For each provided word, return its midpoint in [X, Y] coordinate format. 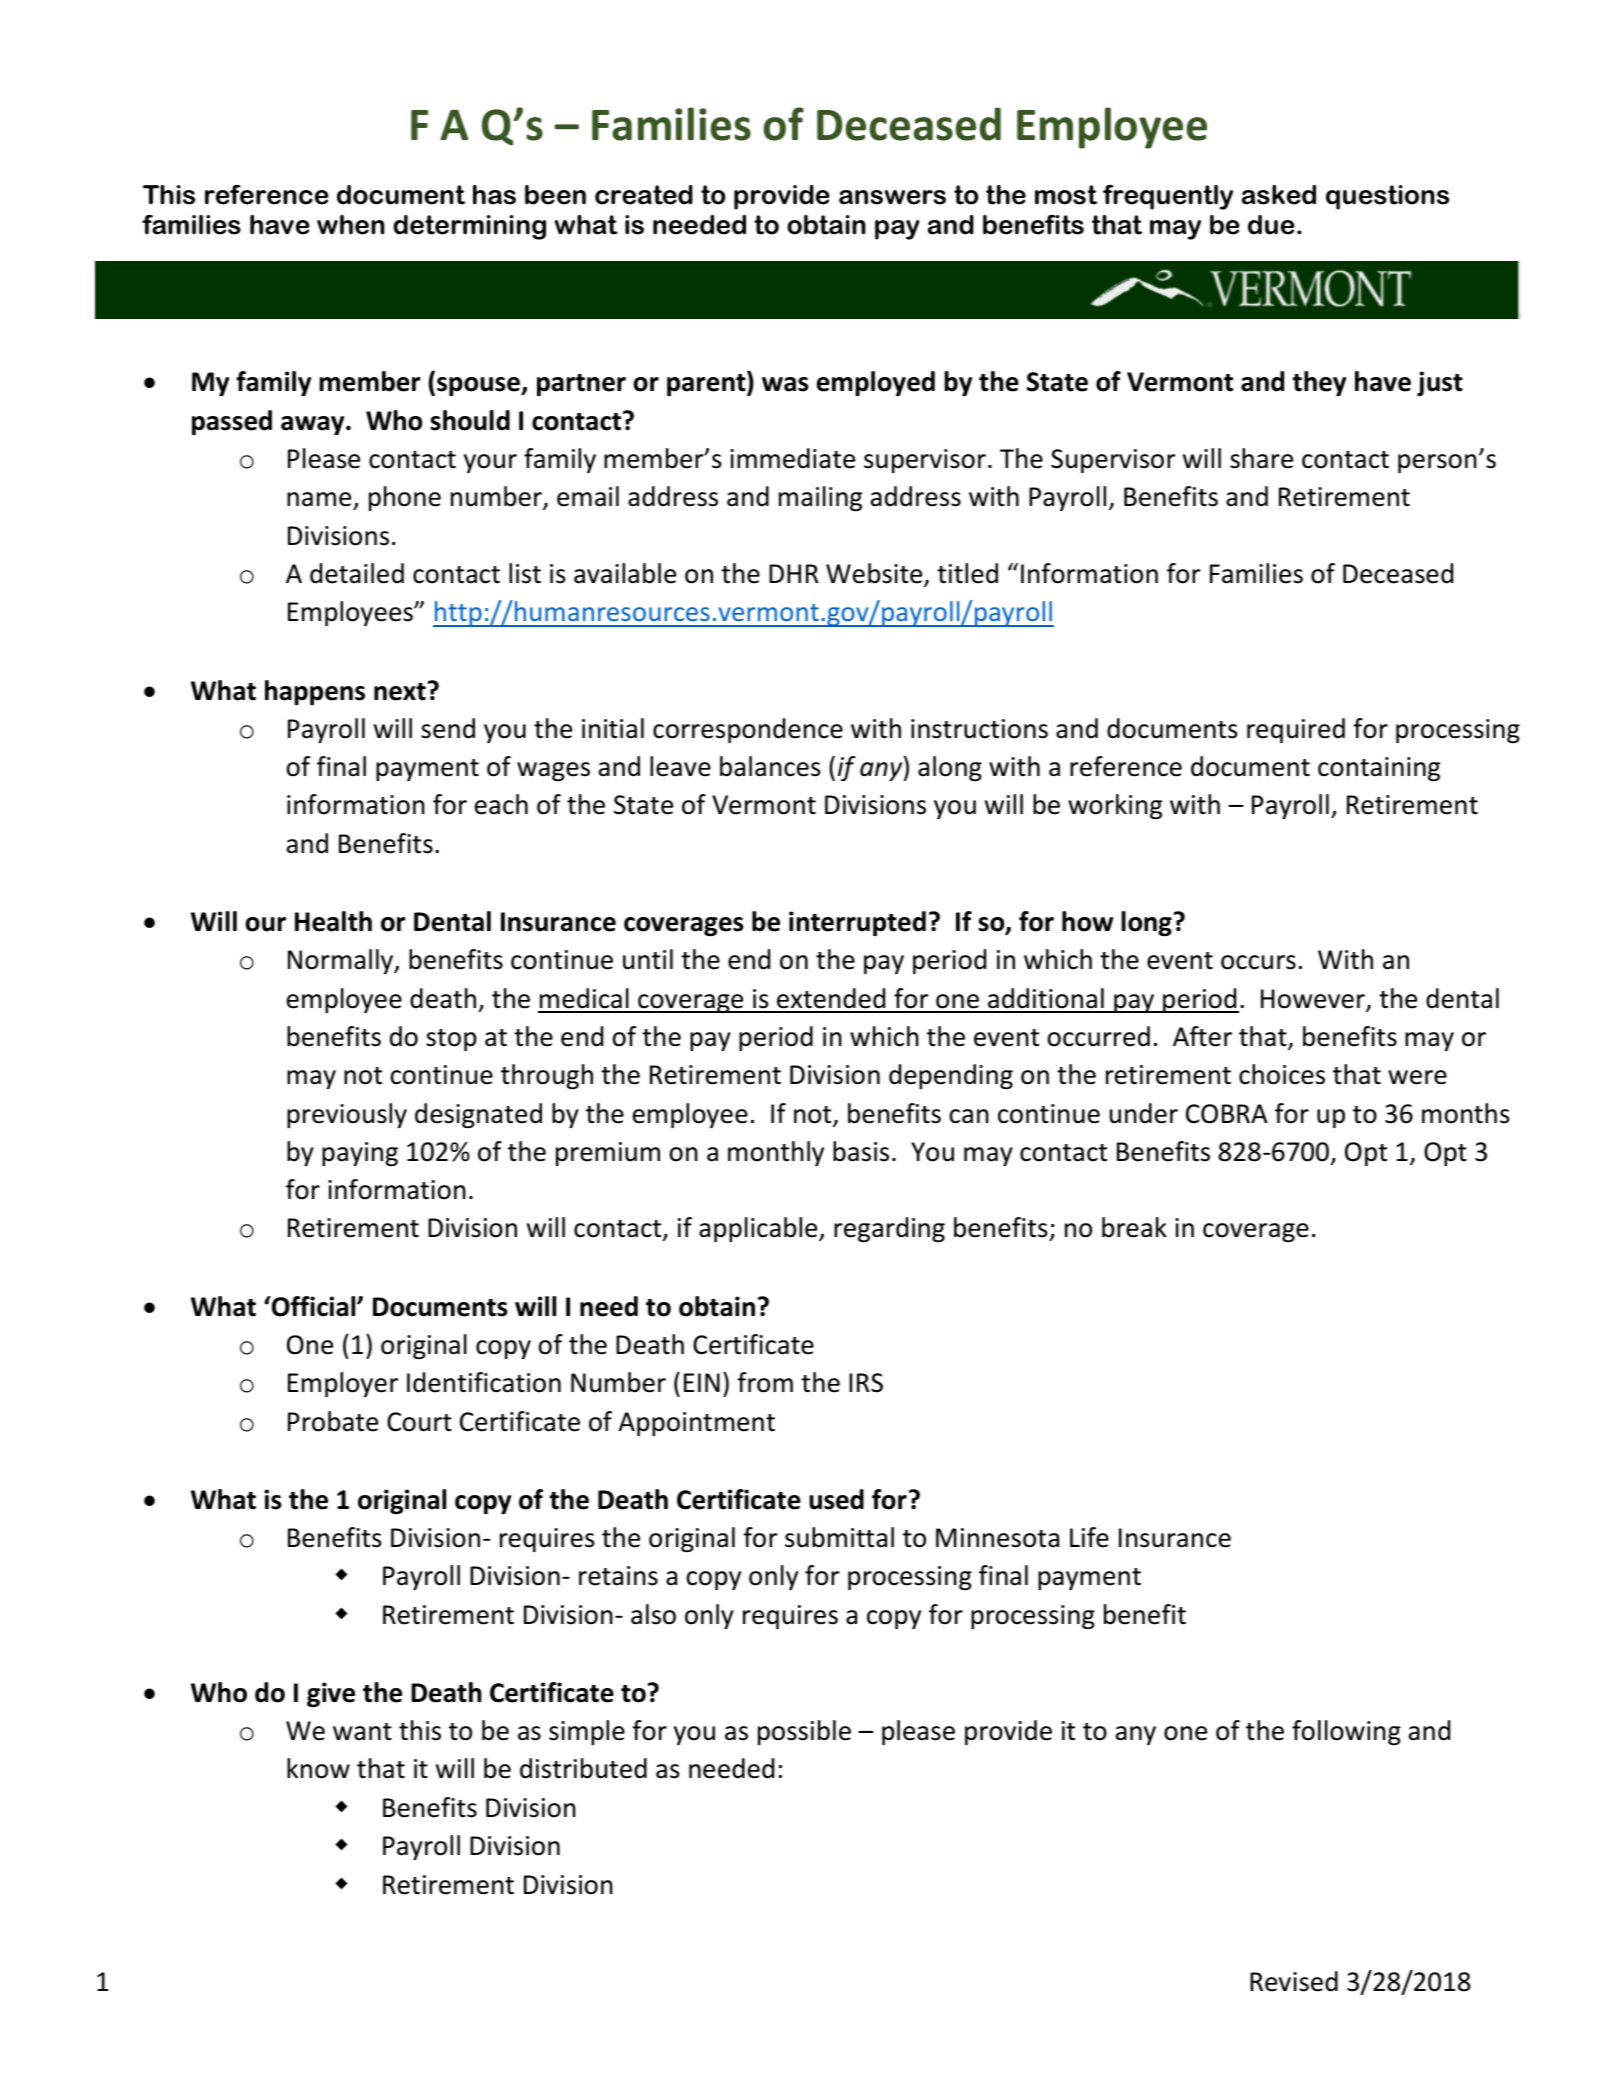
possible [804, 1732]
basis [861, 1151]
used [836, 1499]
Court [419, 1422]
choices [1282, 1074]
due [1271, 225]
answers [892, 197]
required [1296, 730]
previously [347, 1115]
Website [875, 574]
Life [1089, 1537]
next [400, 692]
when [351, 225]
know [318, 1768]
